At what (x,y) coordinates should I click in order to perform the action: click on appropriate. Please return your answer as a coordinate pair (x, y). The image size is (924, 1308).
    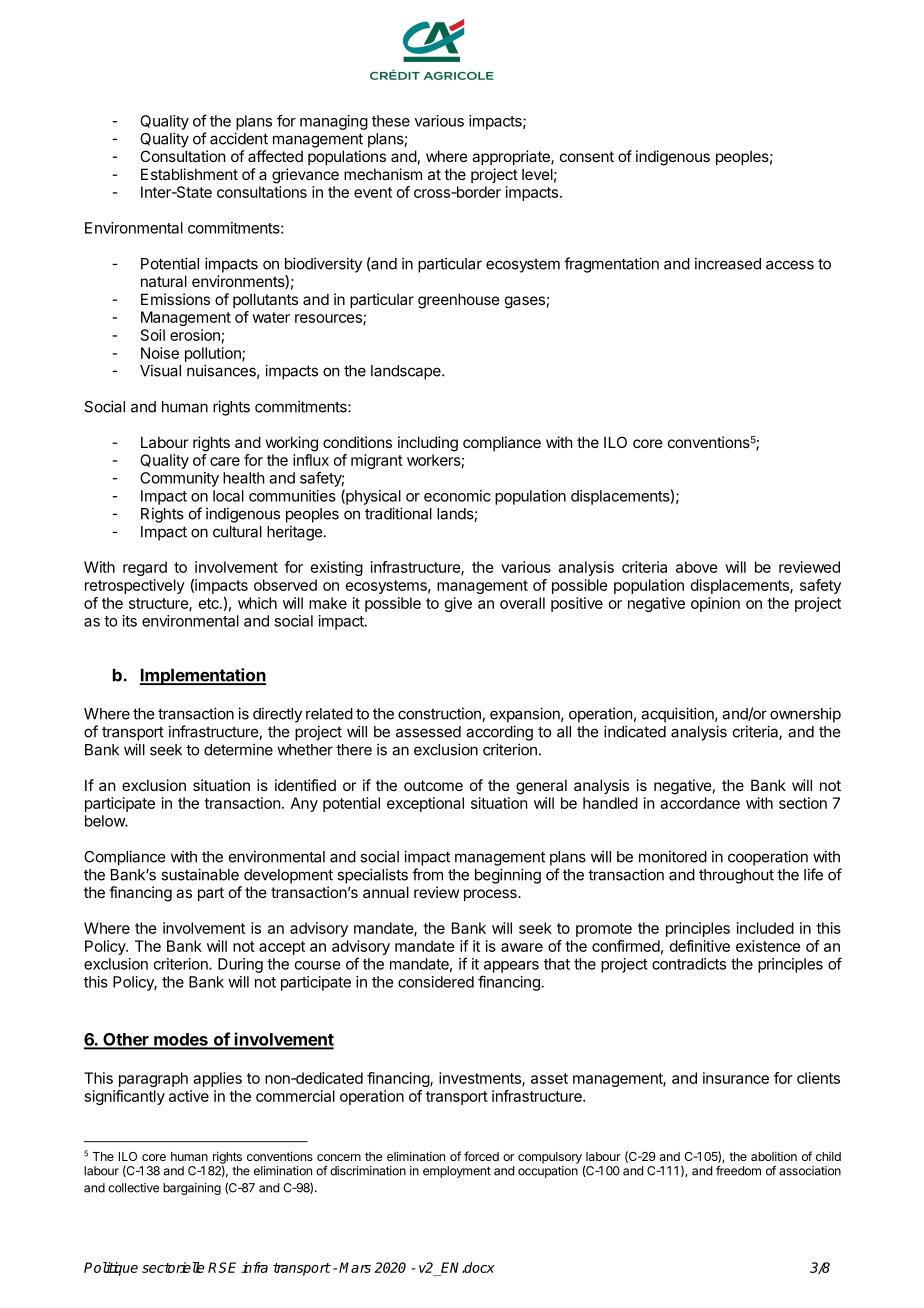
    Looking at the image, I should click on (512, 157).
